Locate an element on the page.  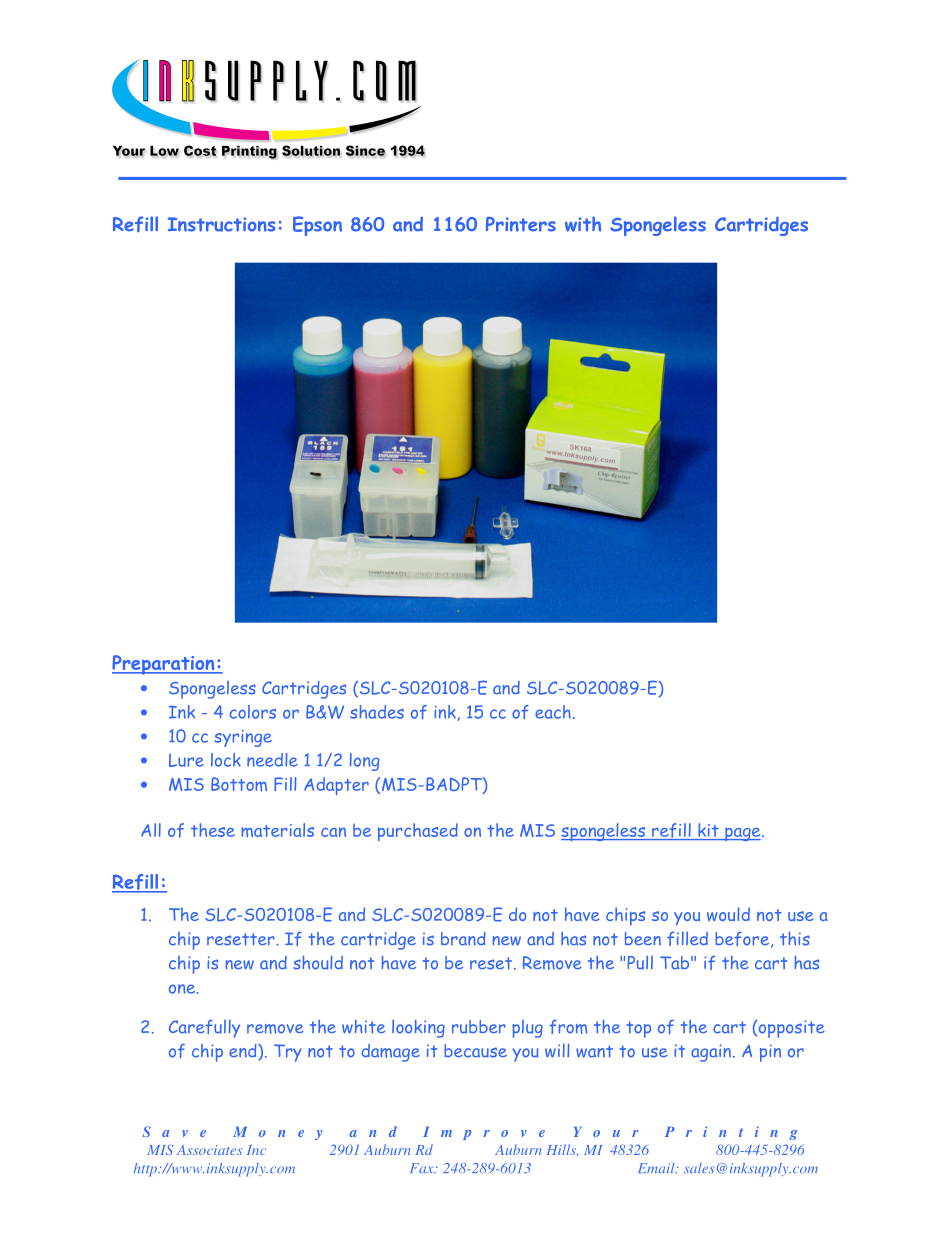
Printers is located at coordinates (521, 224).
